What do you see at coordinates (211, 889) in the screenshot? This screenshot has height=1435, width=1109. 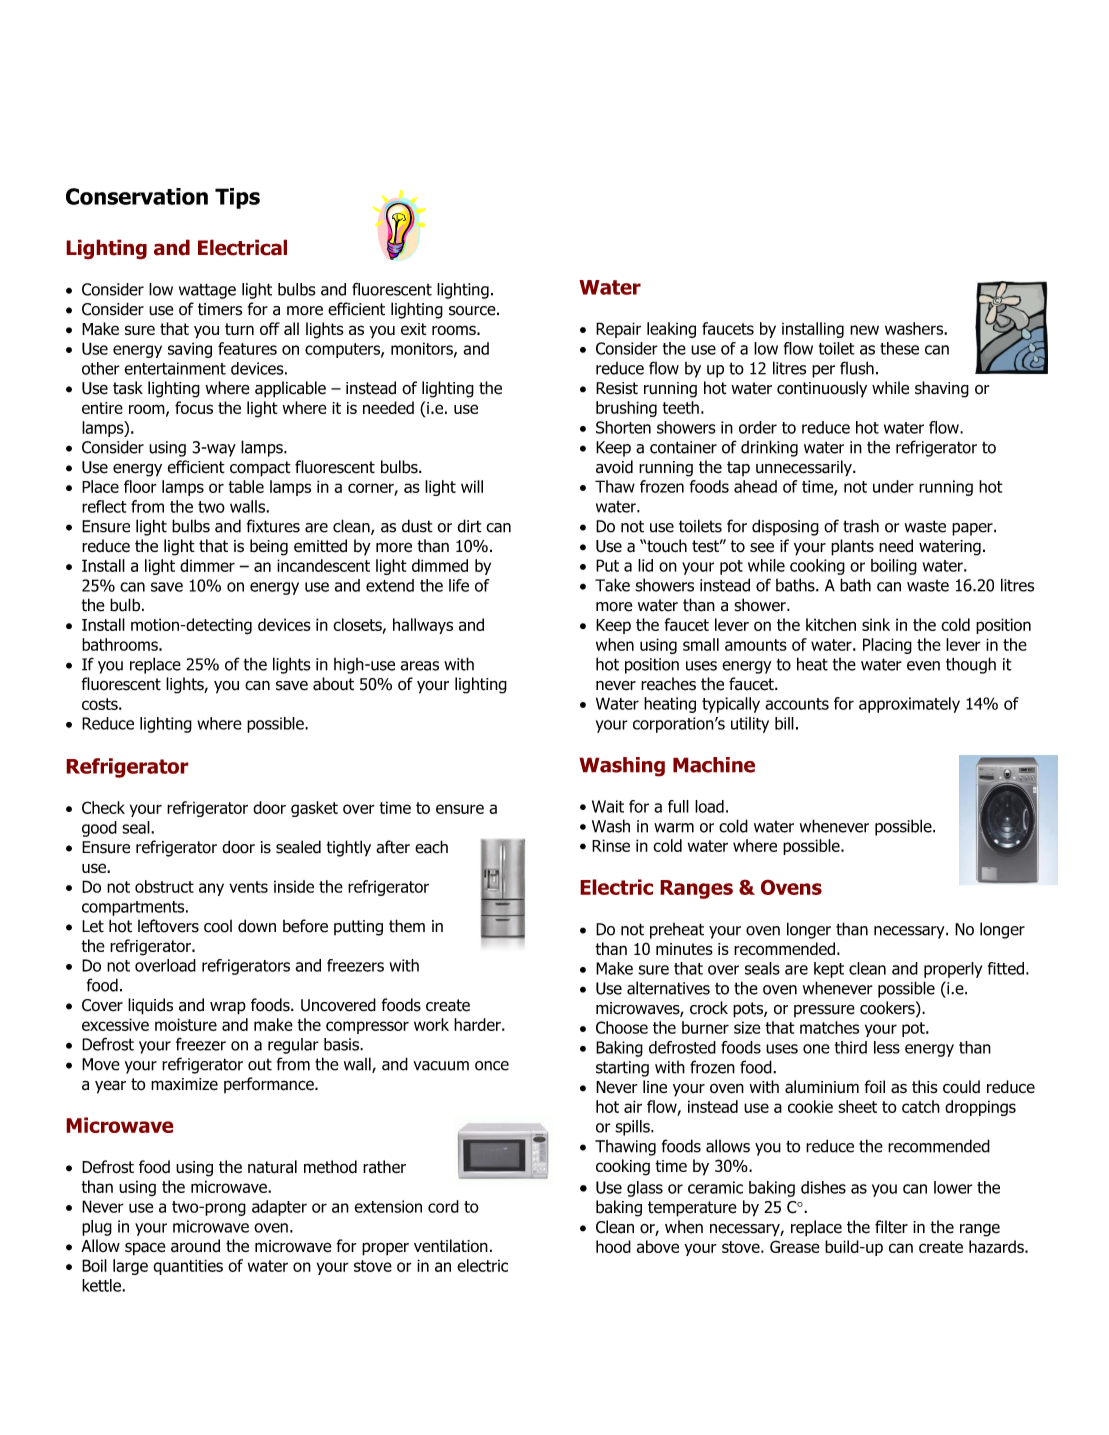 I see `any` at bounding box center [211, 889].
